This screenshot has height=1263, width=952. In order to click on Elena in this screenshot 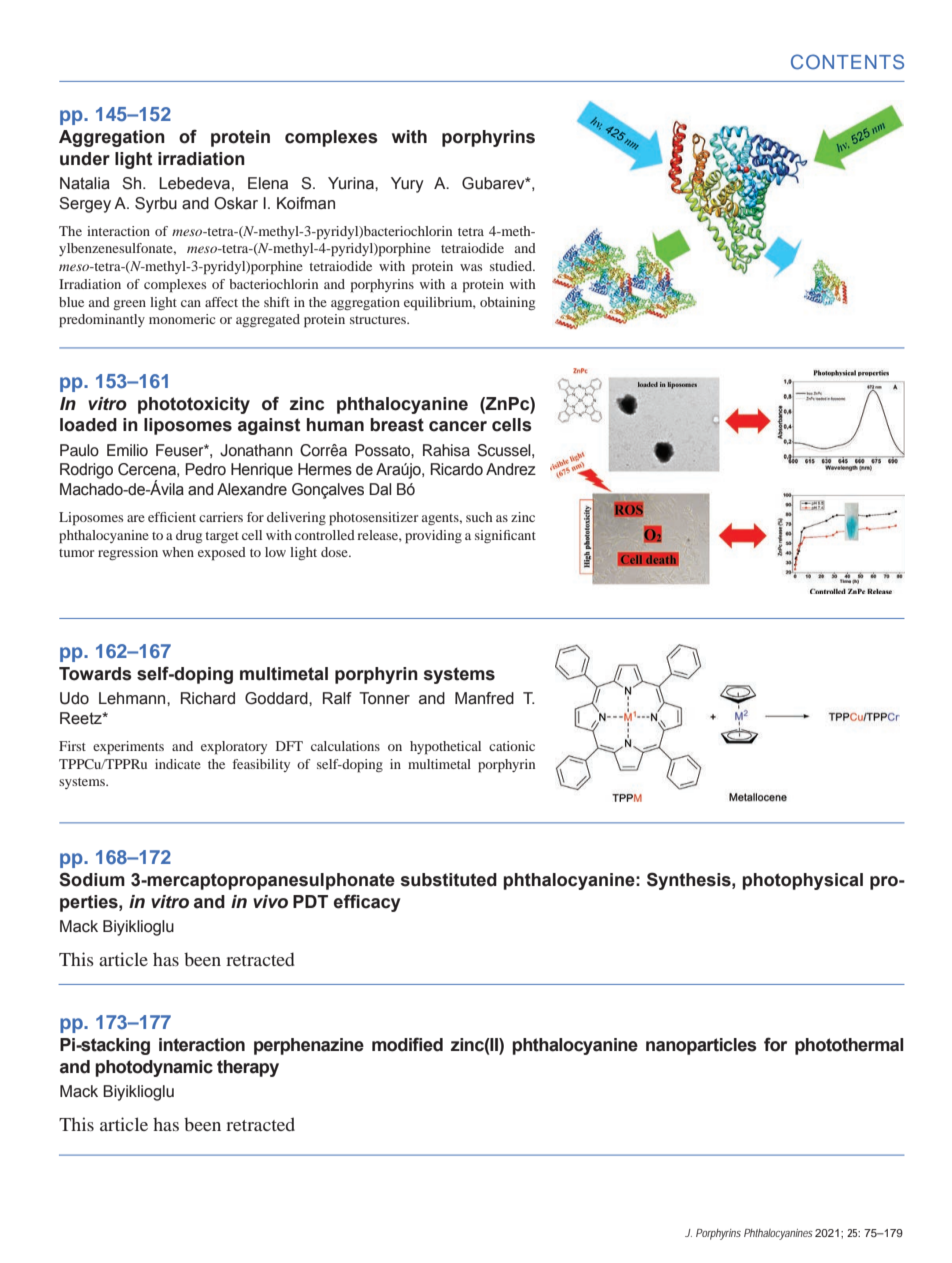, I will do `click(268, 183)`.
